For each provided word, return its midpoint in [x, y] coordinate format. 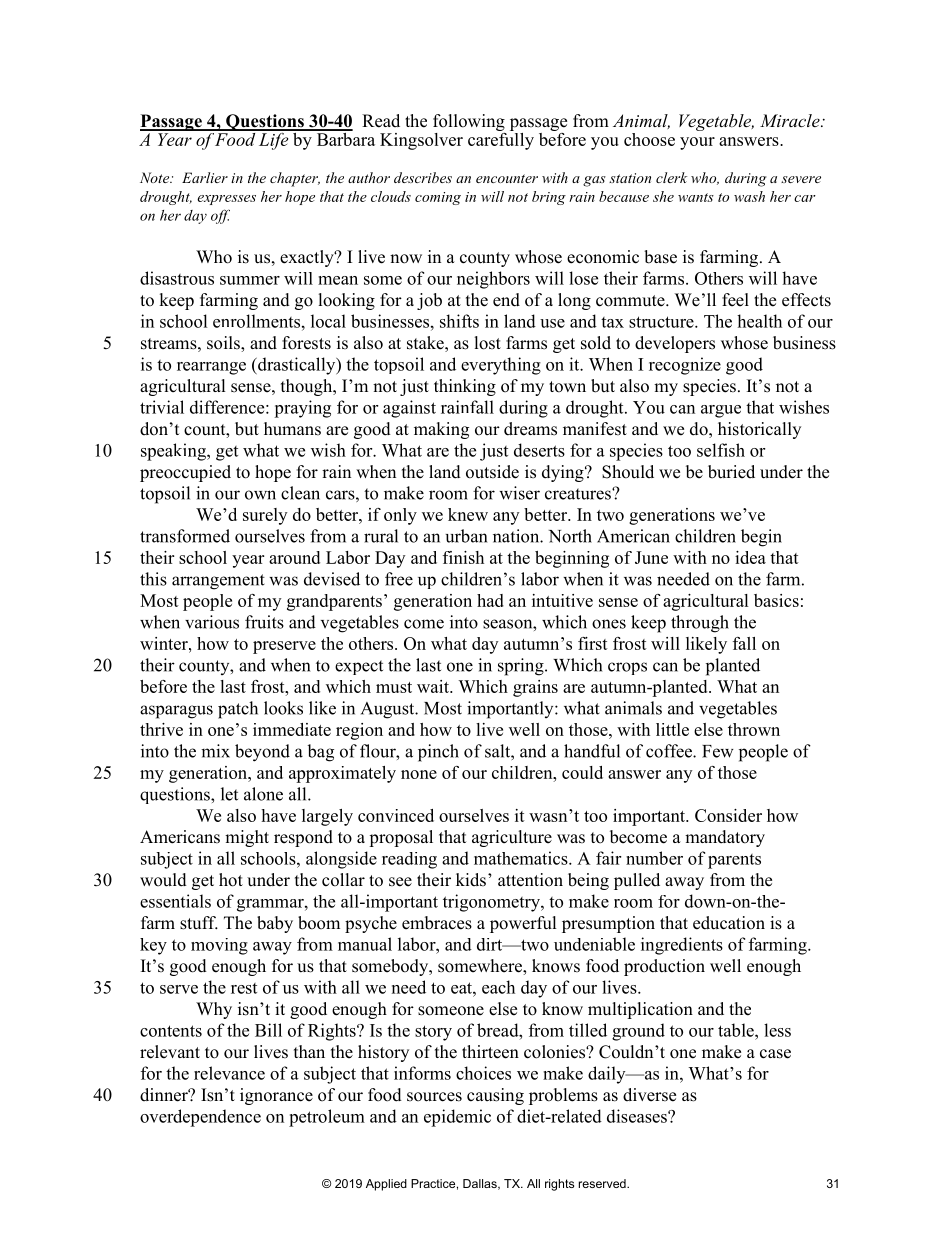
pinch [438, 753]
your [697, 143]
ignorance [276, 1096]
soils [224, 344]
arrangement [218, 582]
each [498, 987]
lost [488, 343]
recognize [685, 366]
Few [718, 751]
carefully [501, 140]
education [729, 923]
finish [463, 557]
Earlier [205, 177]
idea [750, 557]
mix [215, 751]
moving [219, 946]
